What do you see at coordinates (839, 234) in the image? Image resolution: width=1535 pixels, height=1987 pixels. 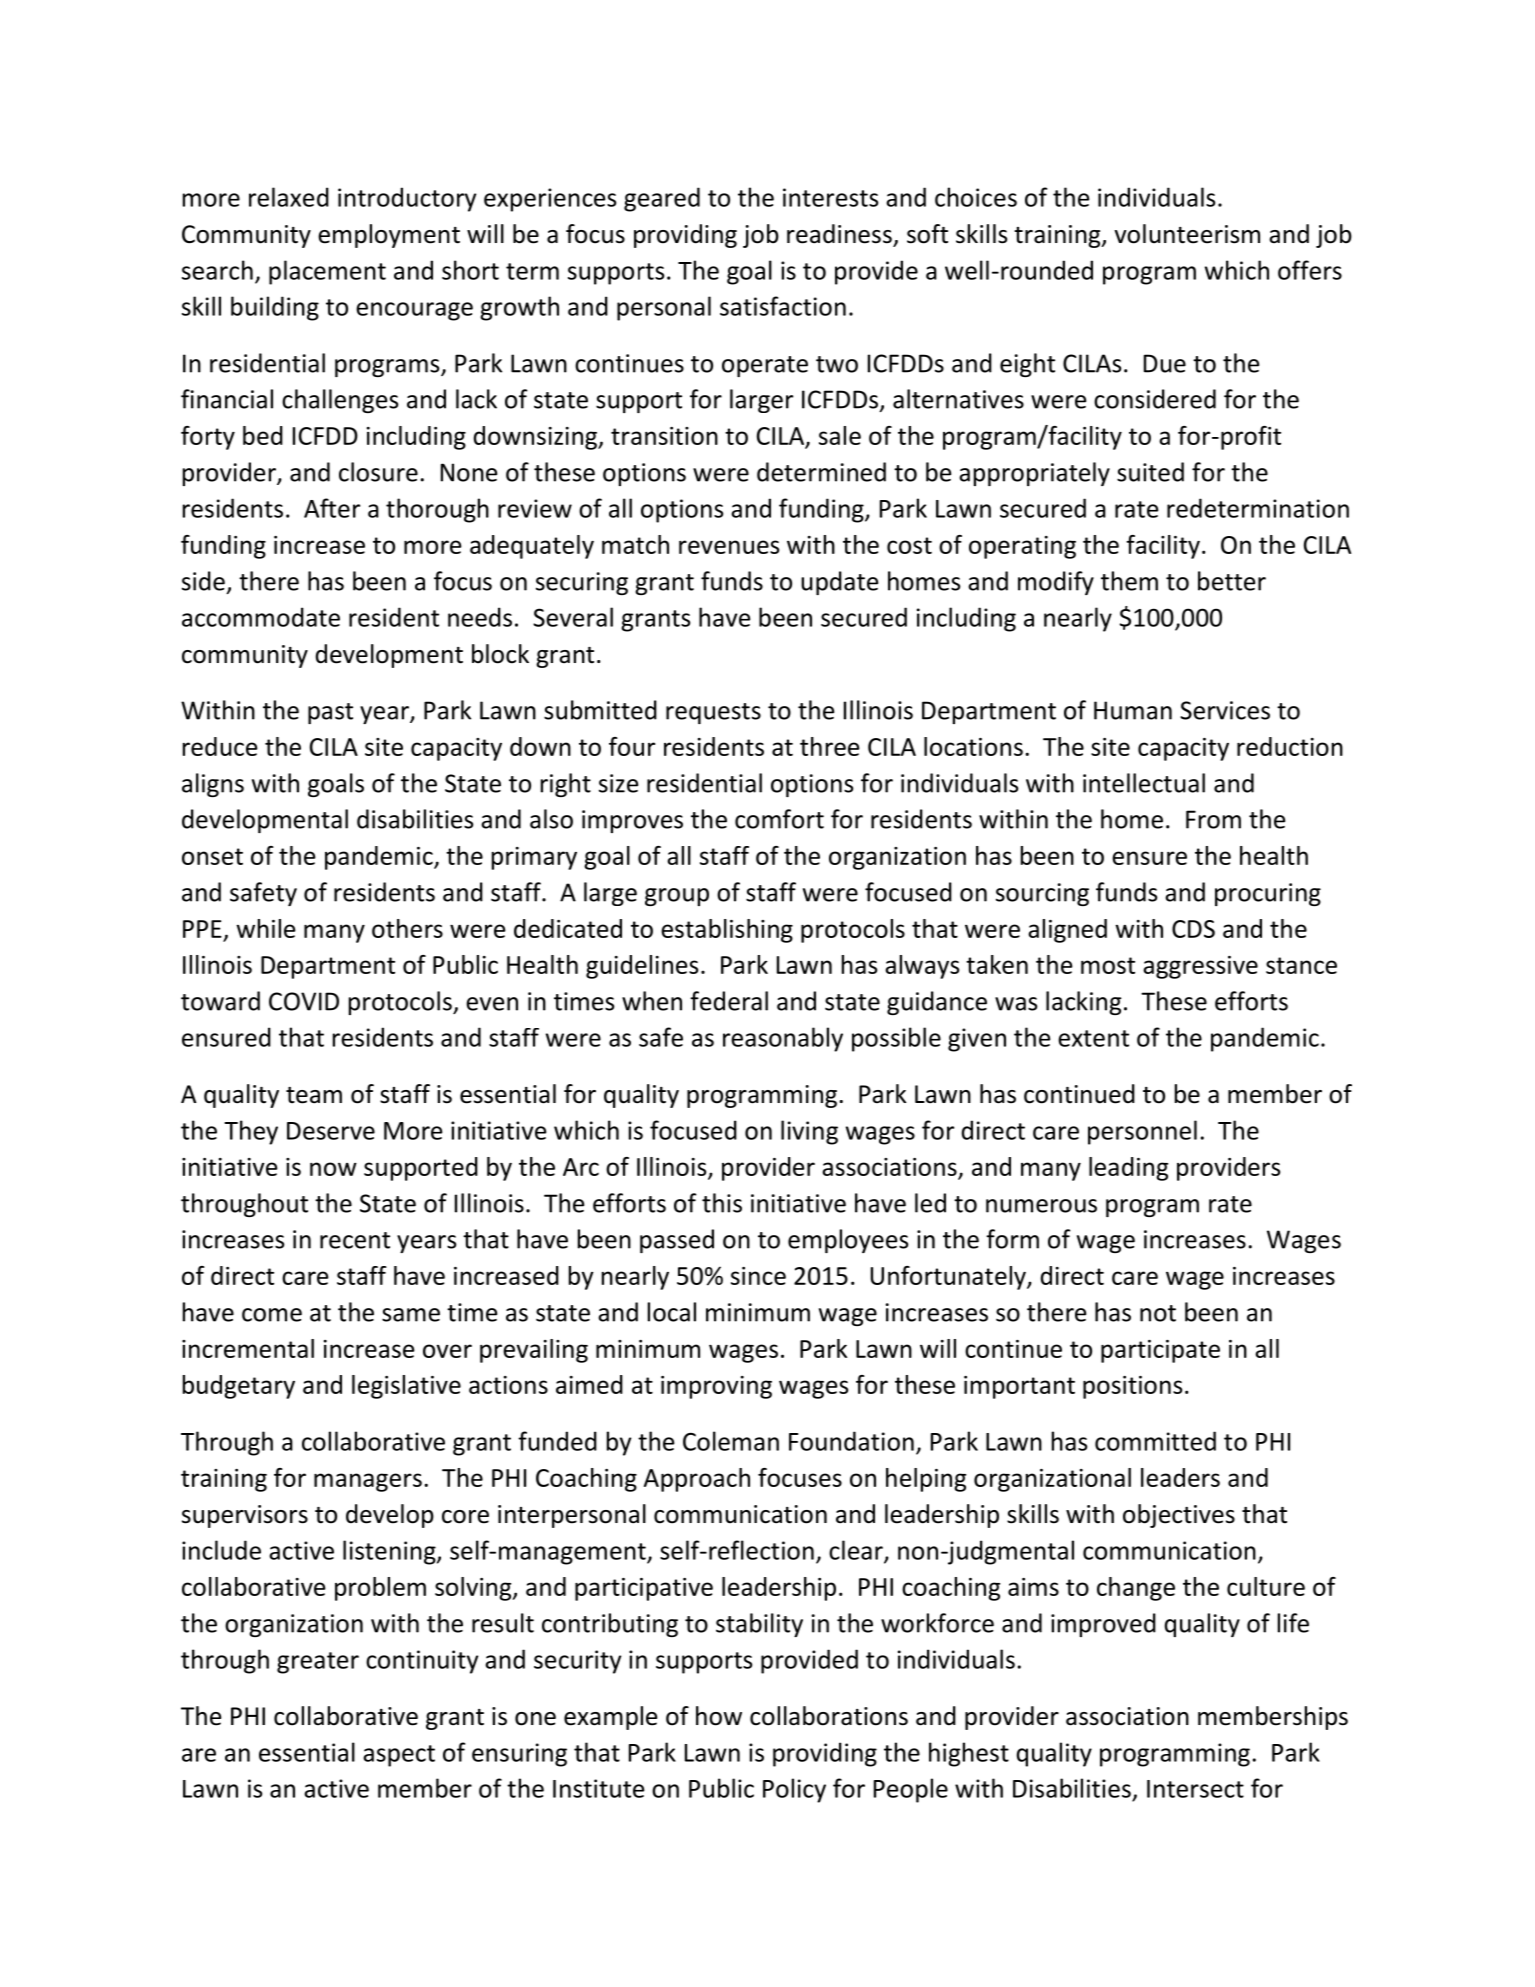 I see `readiness` at bounding box center [839, 234].
